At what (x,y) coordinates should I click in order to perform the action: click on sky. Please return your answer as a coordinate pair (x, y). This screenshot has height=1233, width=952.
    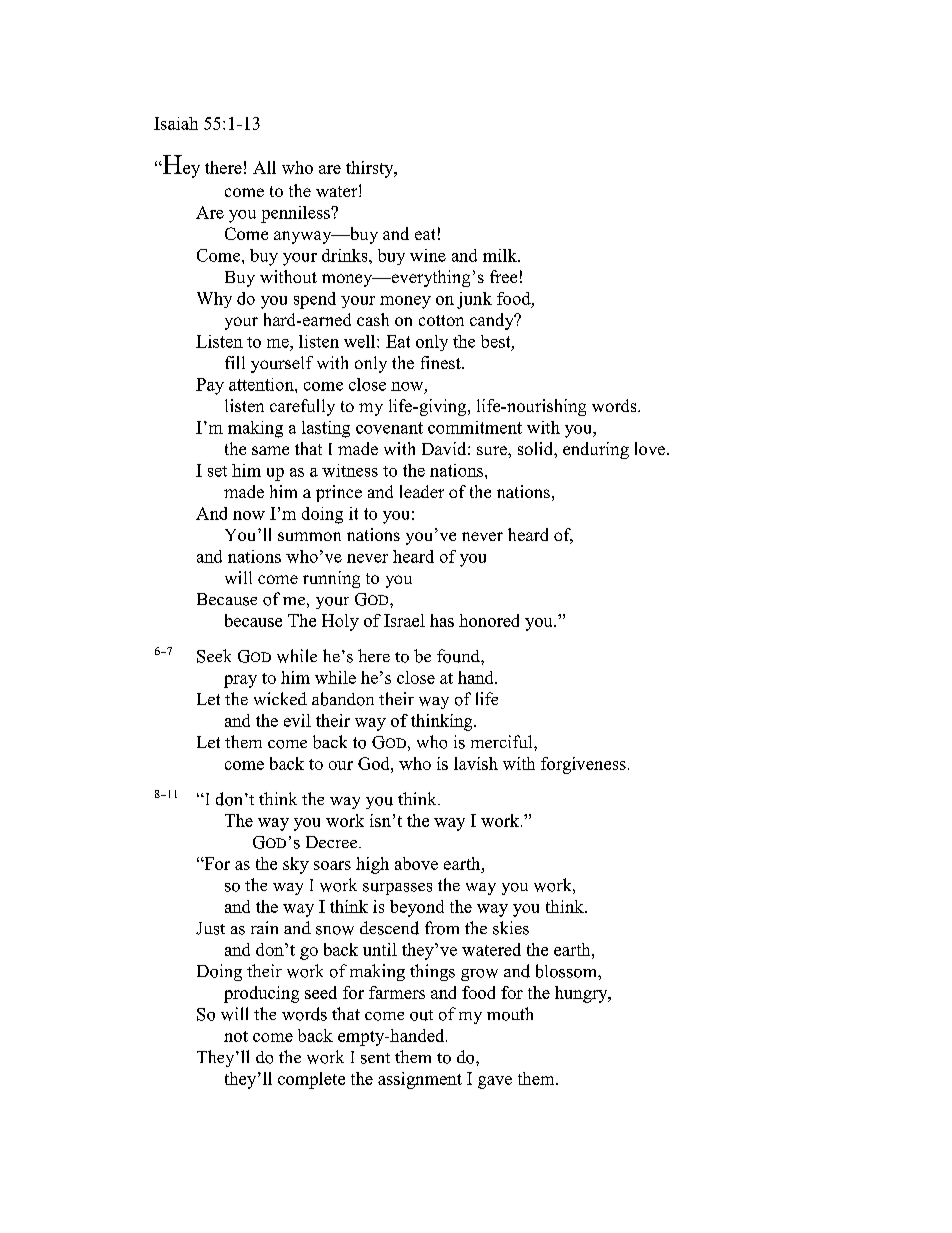
    Looking at the image, I should click on (296, 865).
